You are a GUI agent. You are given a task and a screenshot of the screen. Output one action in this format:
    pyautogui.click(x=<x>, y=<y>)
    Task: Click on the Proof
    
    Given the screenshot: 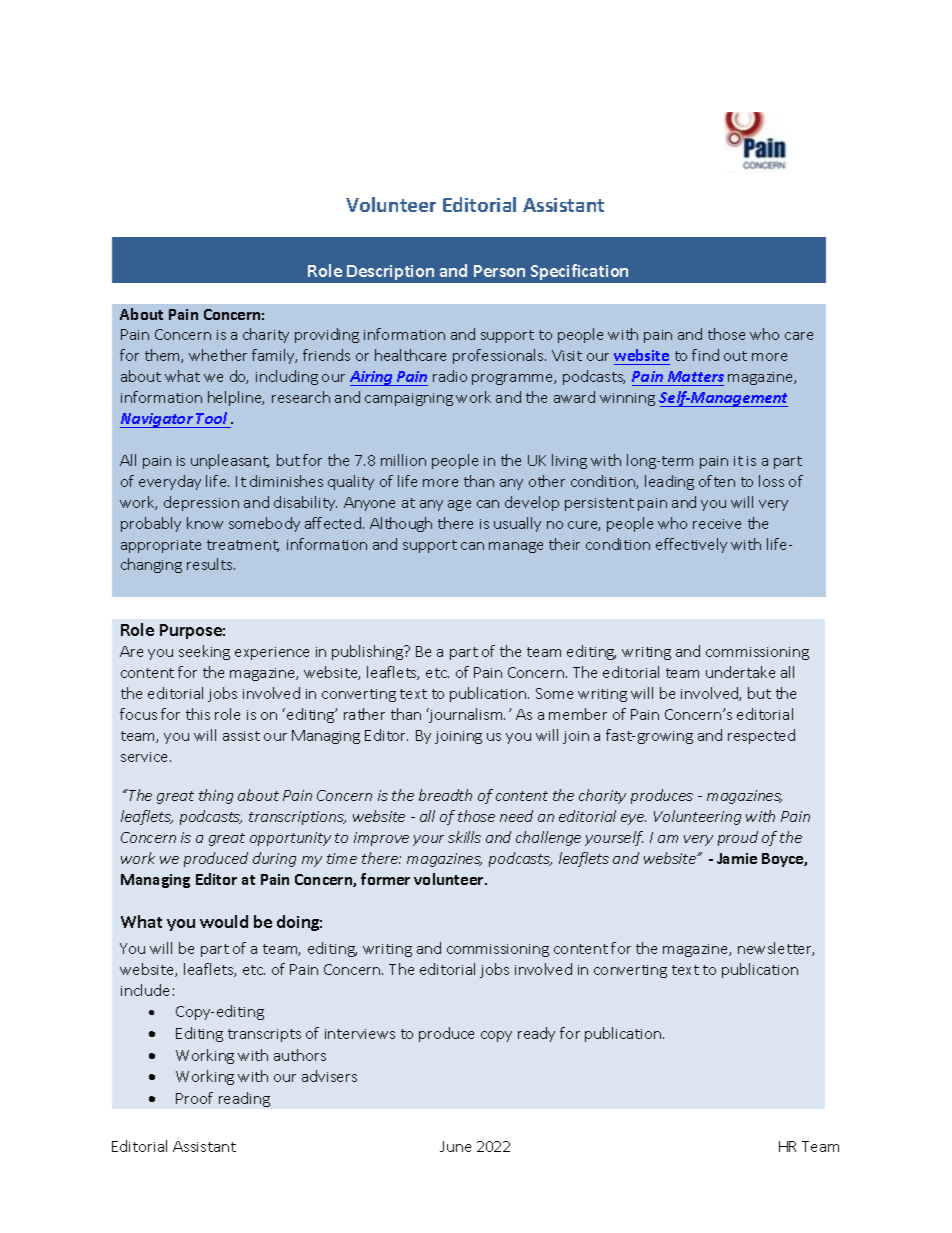 What is the action you would take?
    pyautogui.click(x=194, y=1098)
